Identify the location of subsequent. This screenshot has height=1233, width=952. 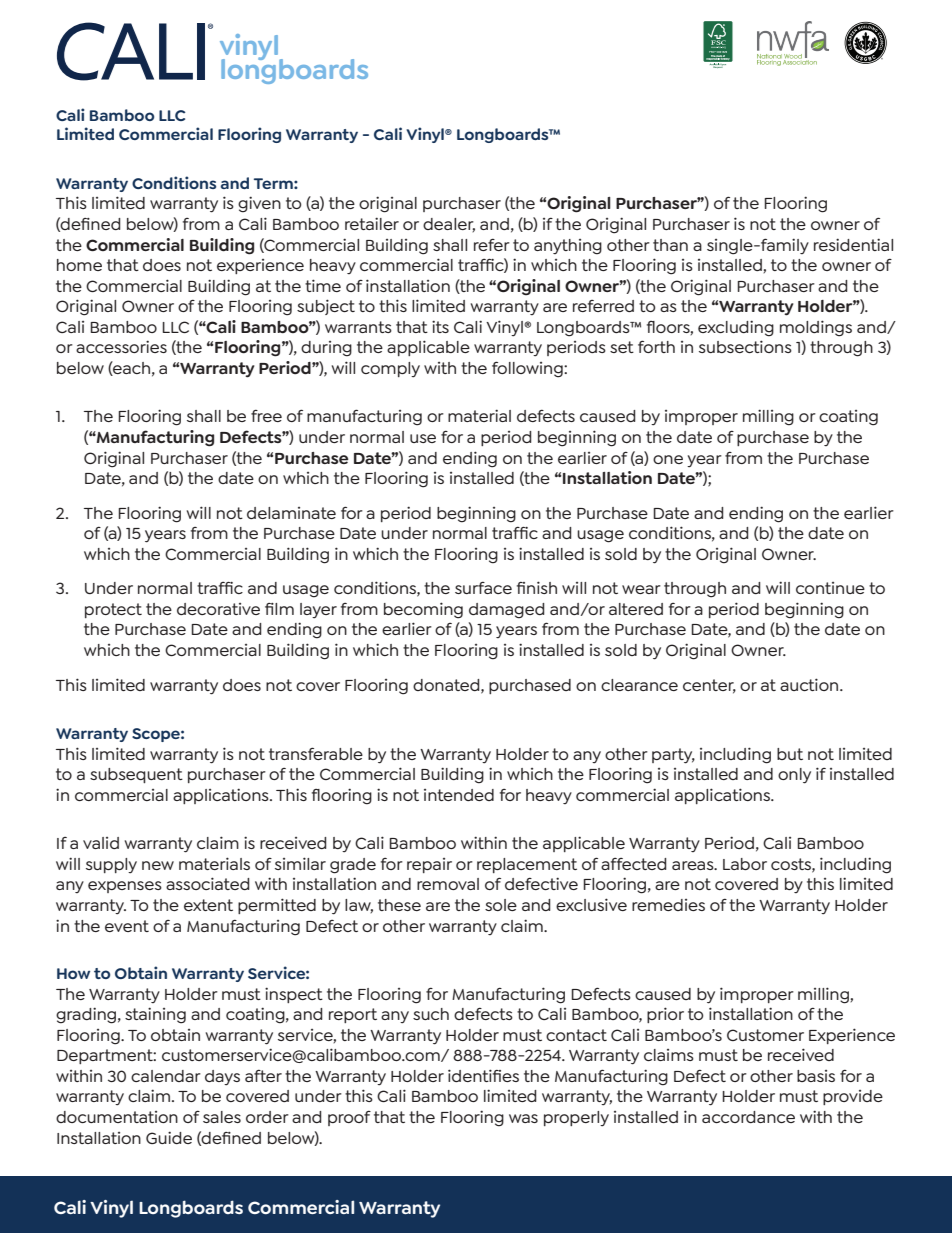
(136, 775).
